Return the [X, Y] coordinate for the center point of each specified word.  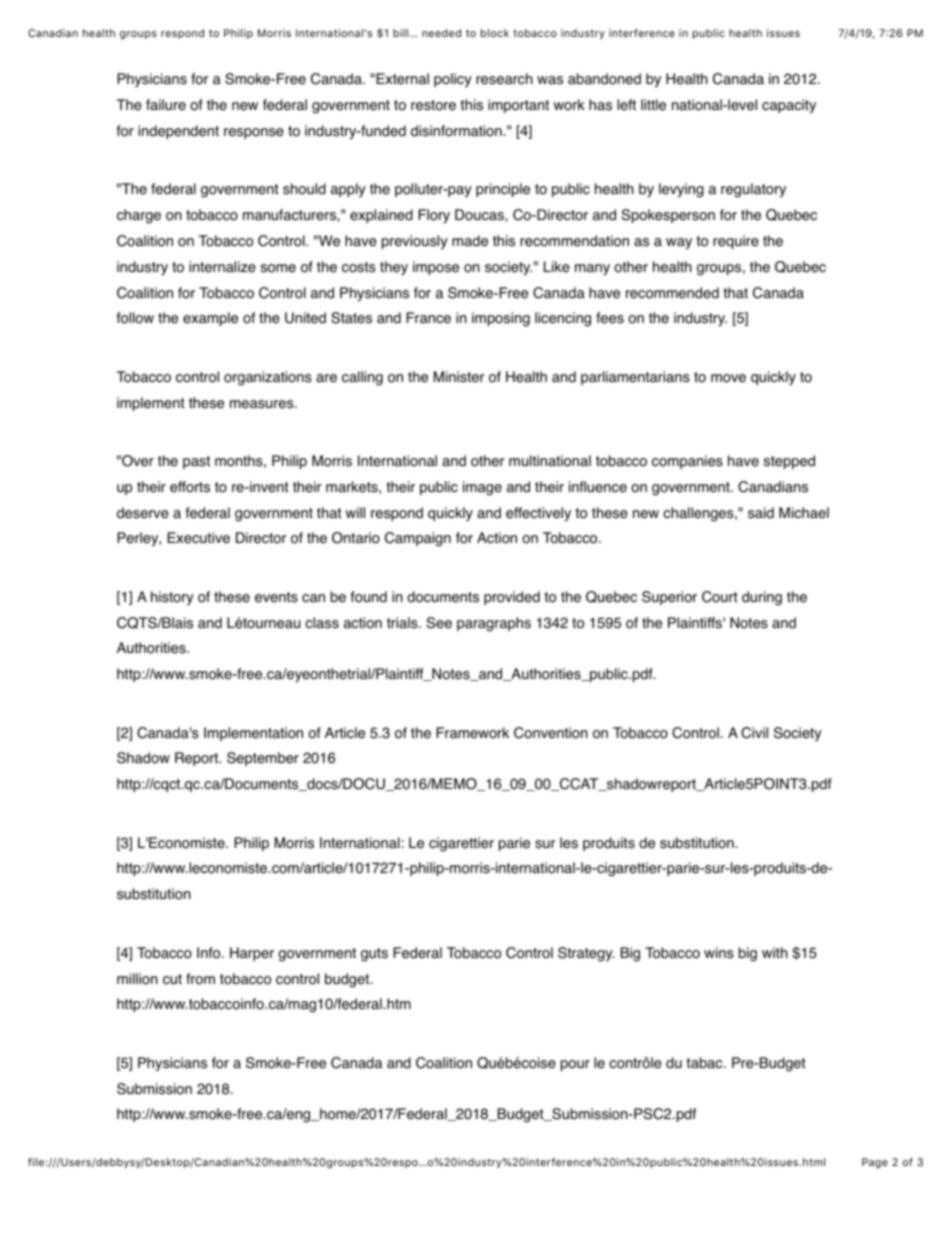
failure [166, 105]
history [172, 598]
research [504, 79]
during [762, 598]
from [200, 979]
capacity [789, 106]
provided [512, 598]
